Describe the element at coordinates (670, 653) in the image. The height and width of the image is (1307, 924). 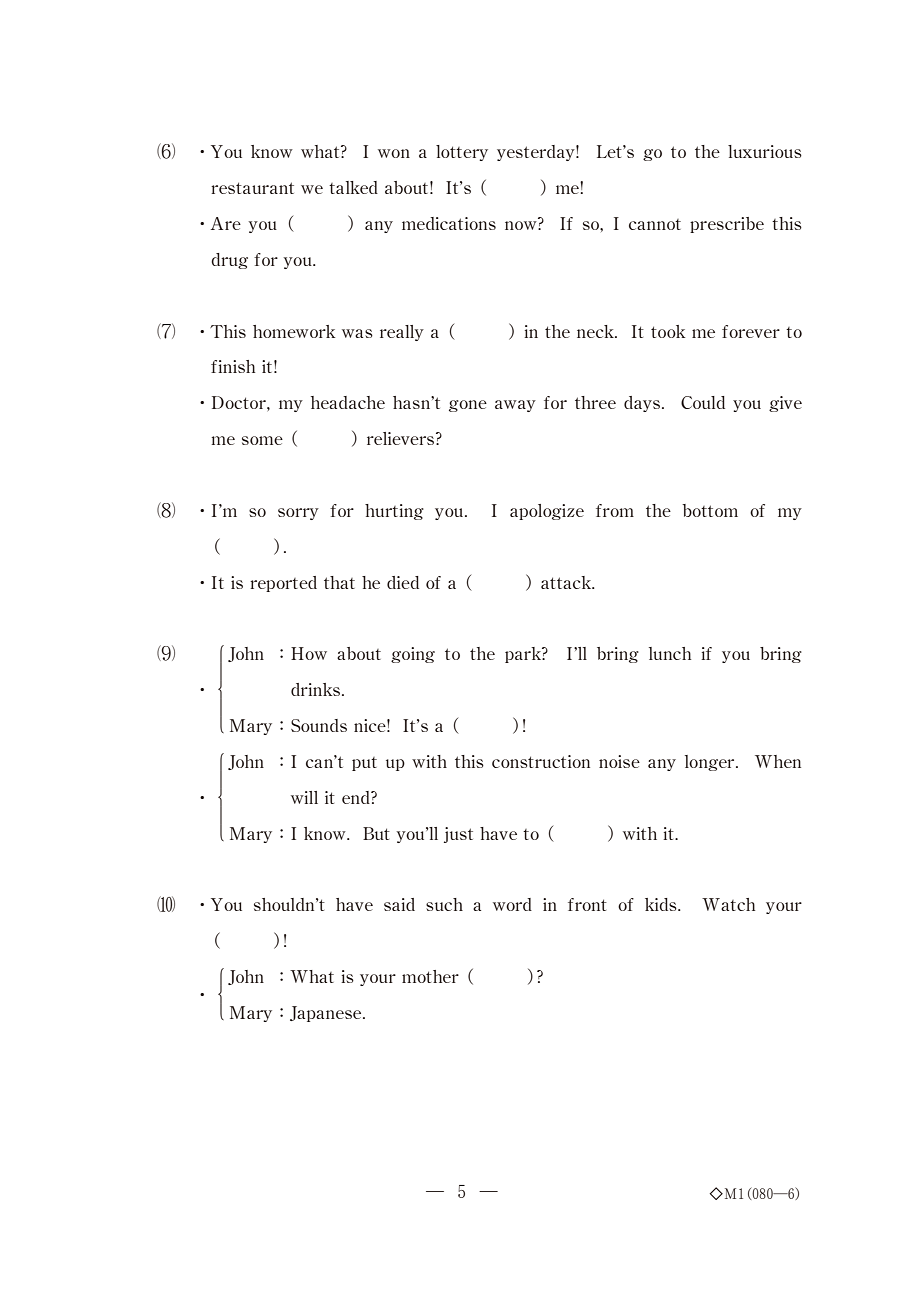
I see `lunch` at that location.
